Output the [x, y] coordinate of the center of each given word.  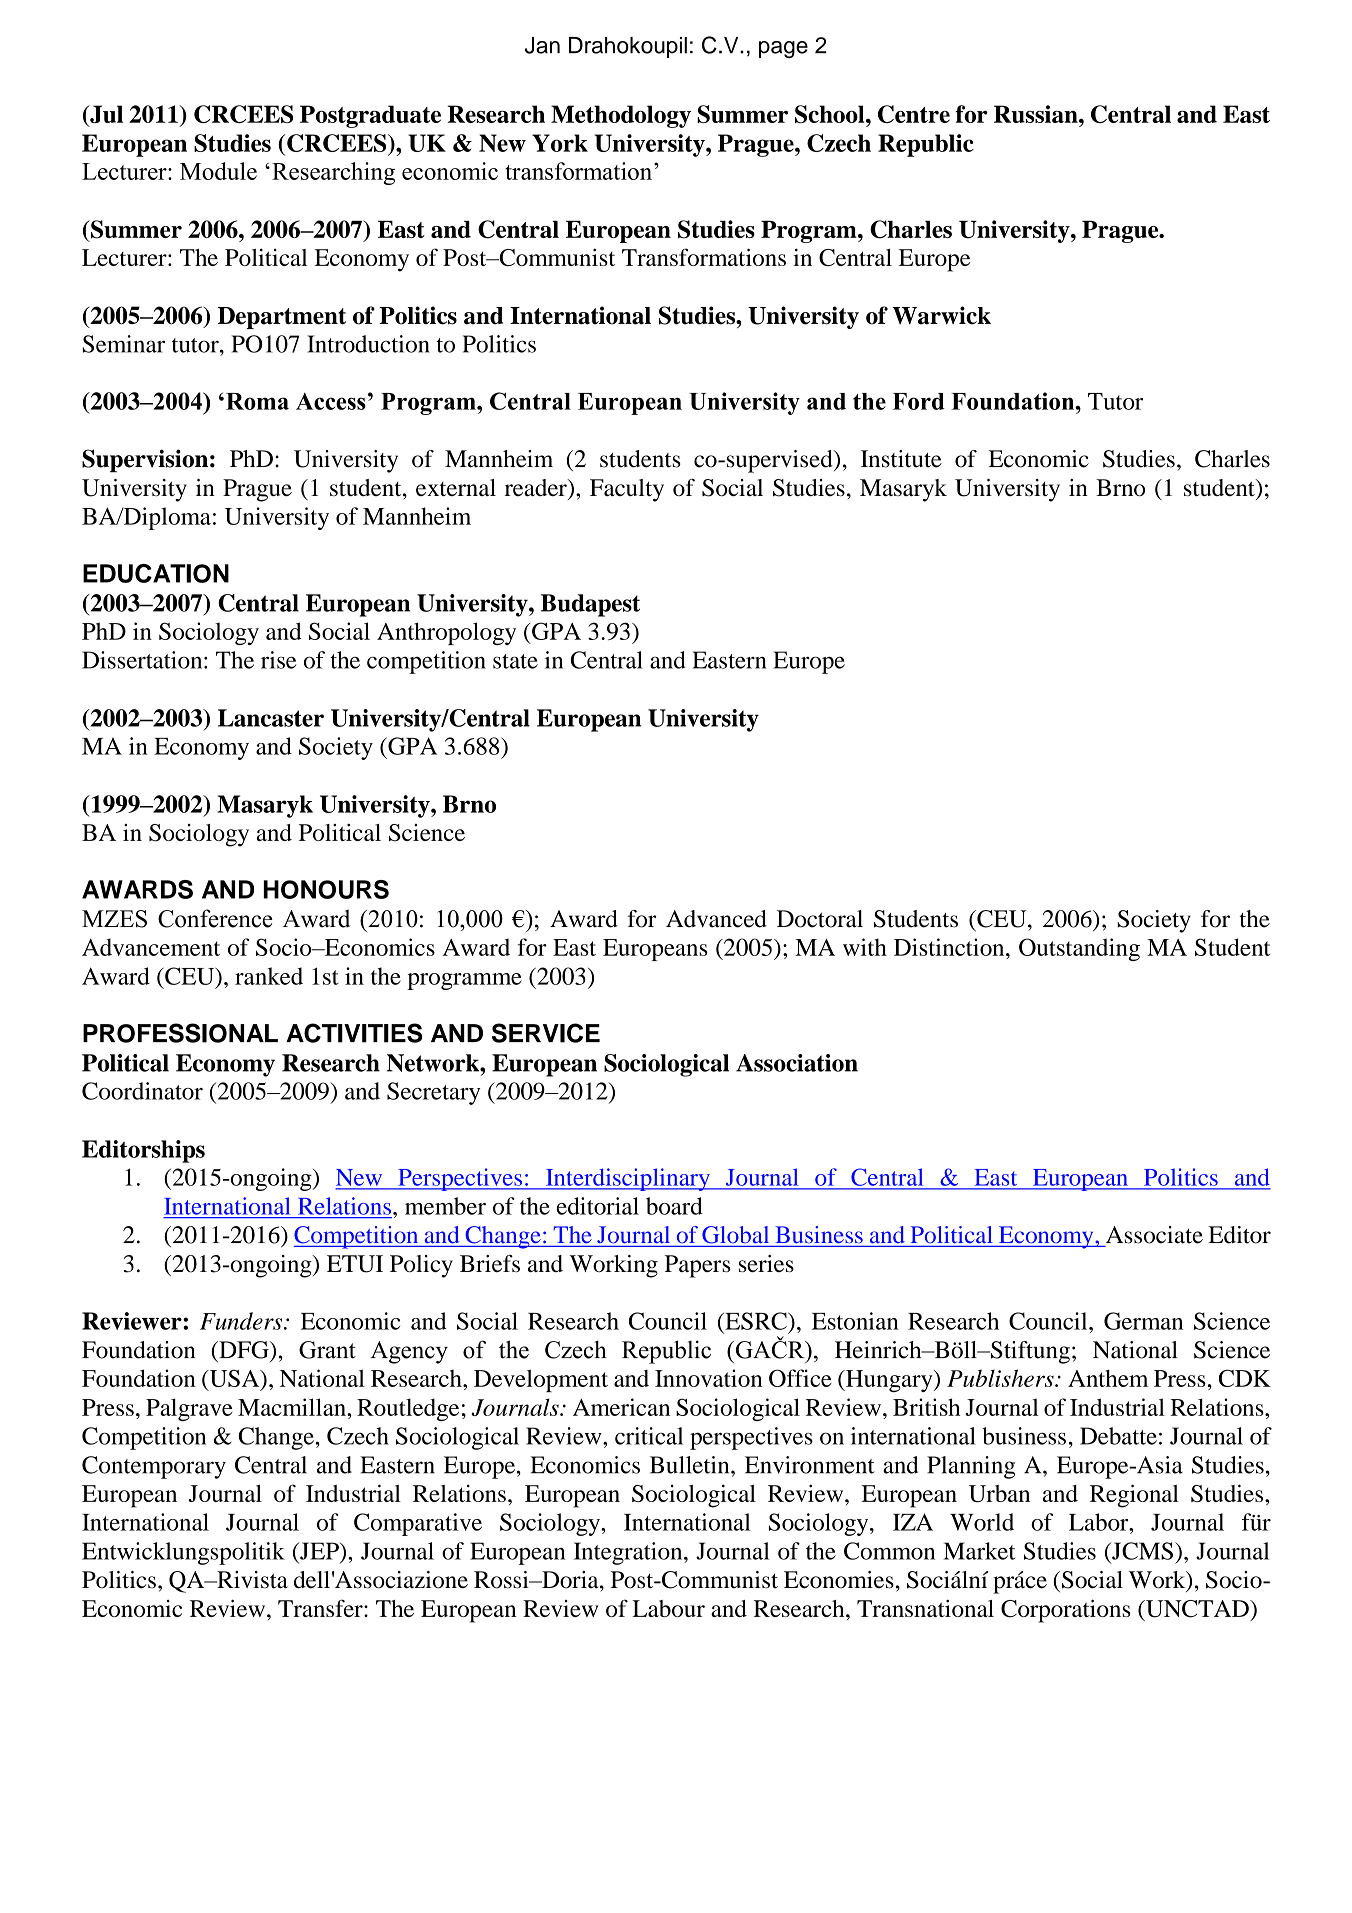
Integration [629, 1553]
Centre [914, 114]
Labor [1100, 1522]
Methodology [621, 116]
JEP [319, 1551]
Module [218, 171]
